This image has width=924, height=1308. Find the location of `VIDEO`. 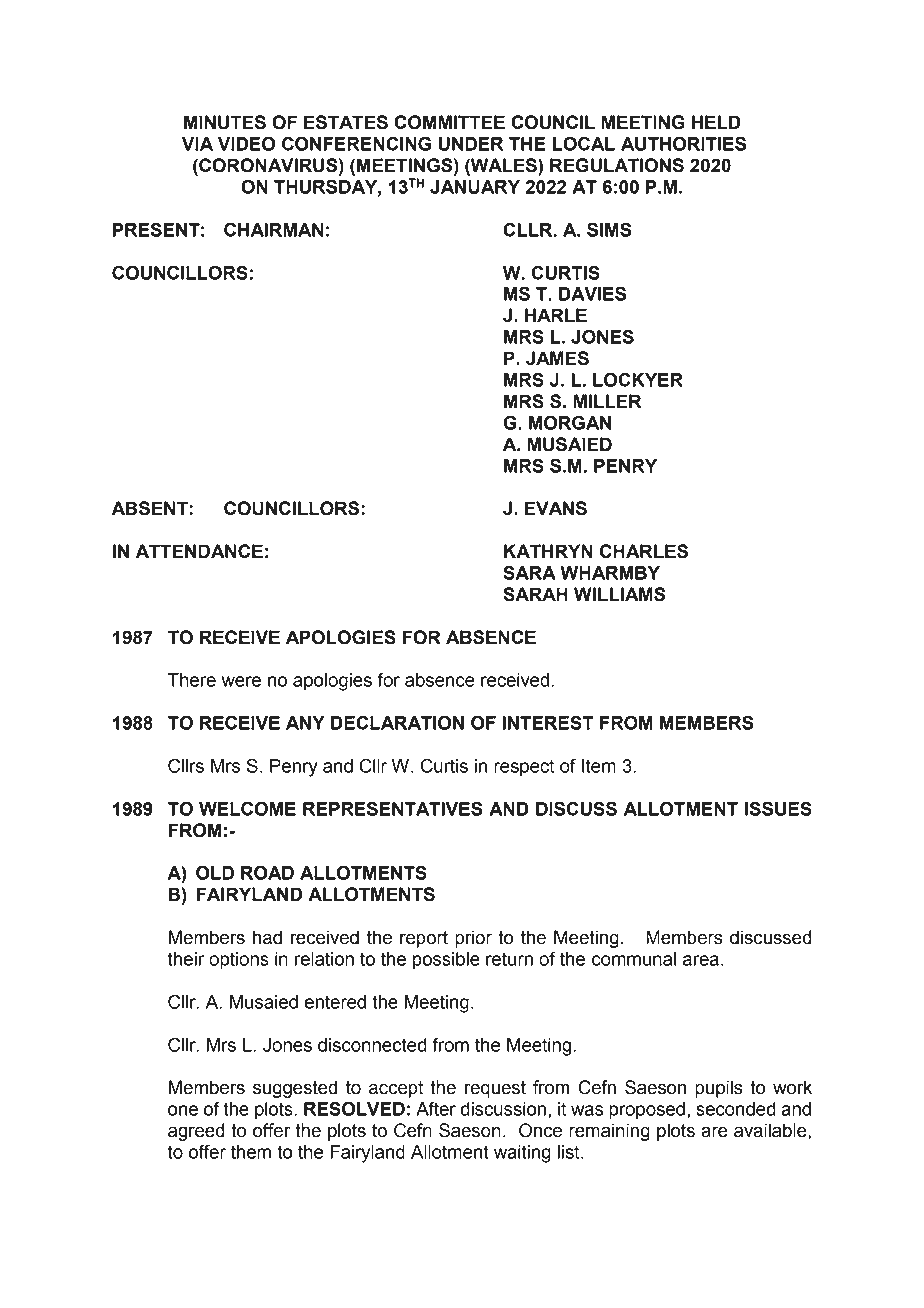

VIDEO is located at coordinates (246, 143).
